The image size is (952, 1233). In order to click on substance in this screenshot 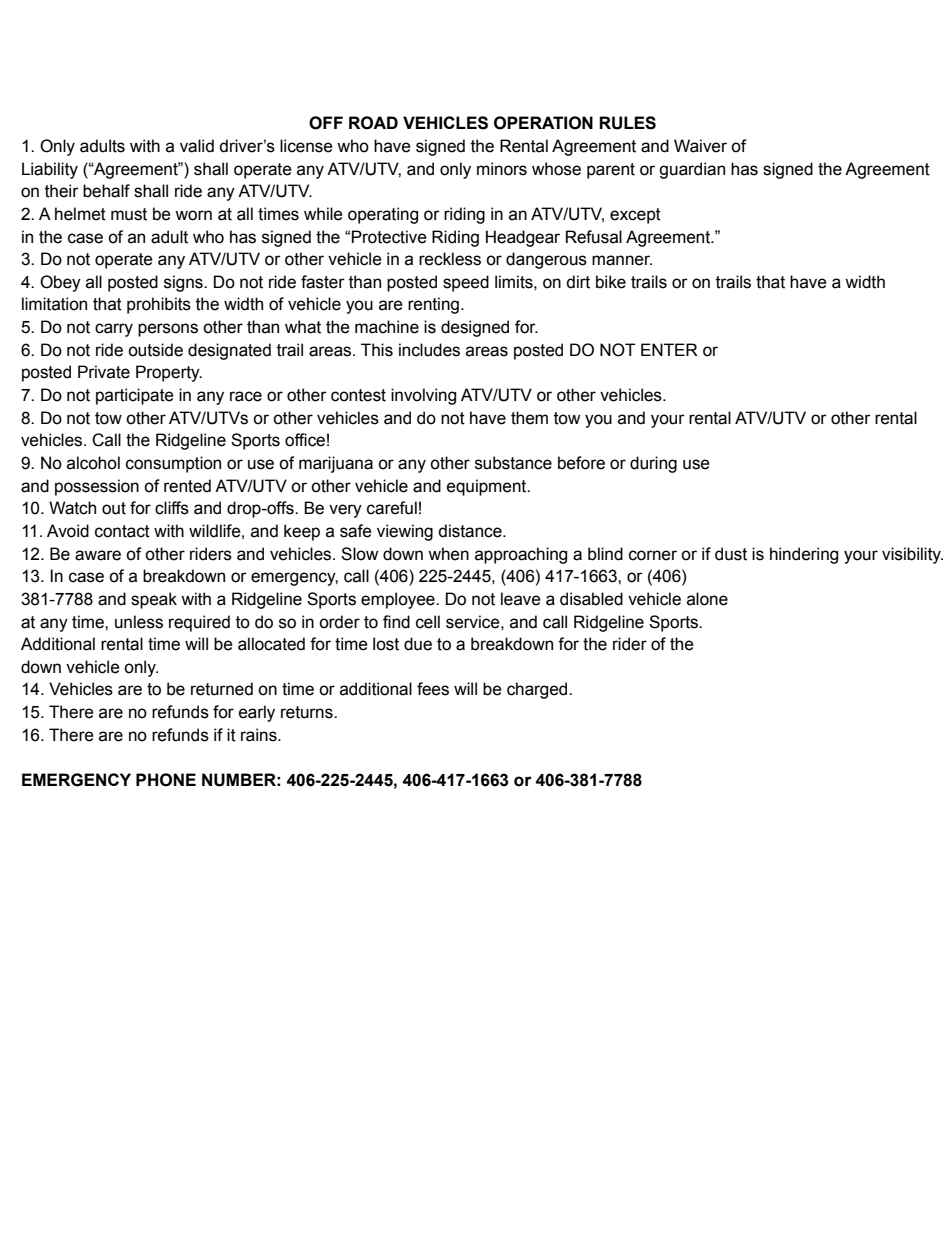, I will do `click(513, 463)`.
